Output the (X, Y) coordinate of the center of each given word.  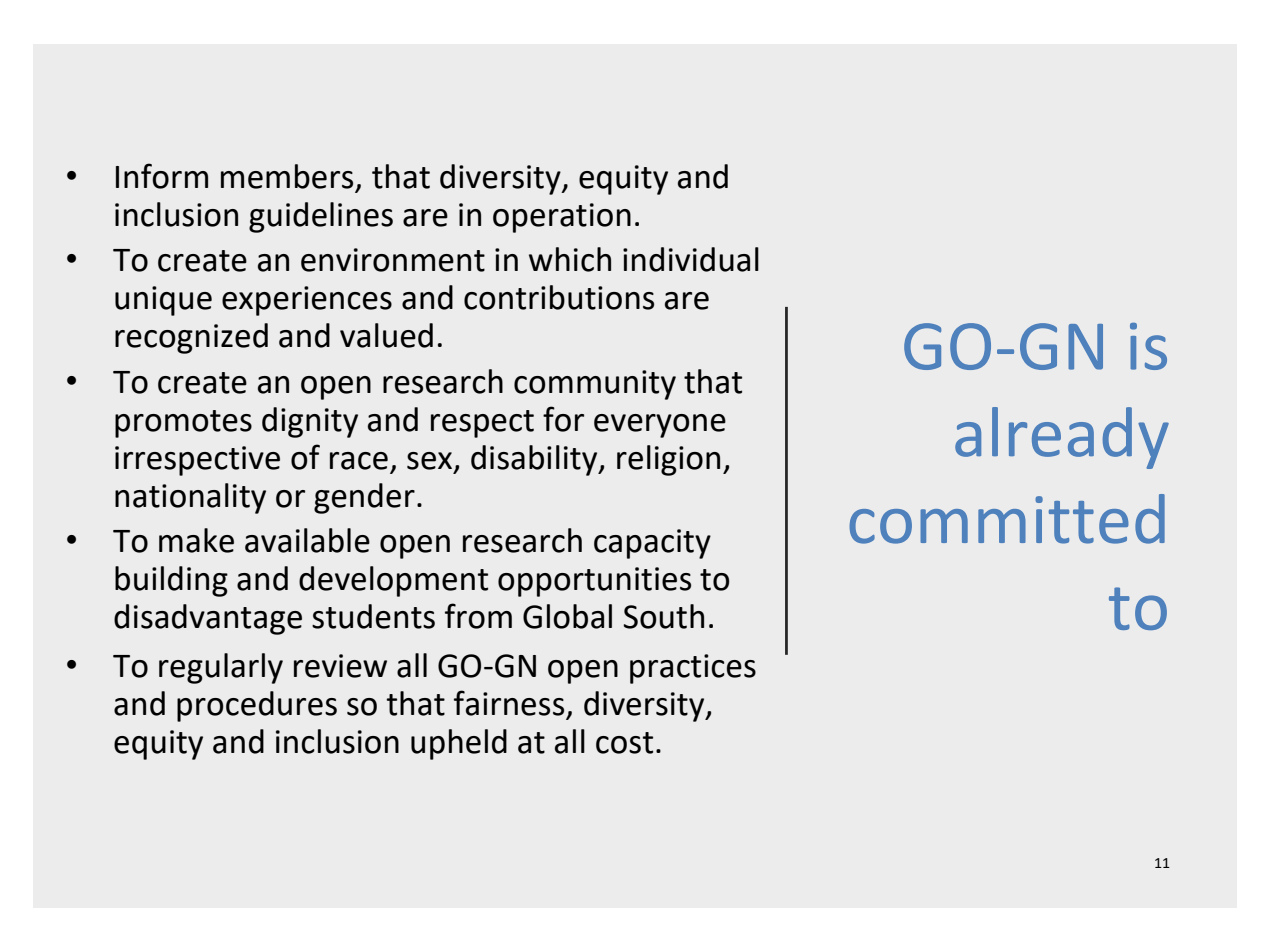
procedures (257, 706)
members (287, 176)
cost (624, 743)
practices (693, 669)
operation (562, 218)
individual (691, 259)
